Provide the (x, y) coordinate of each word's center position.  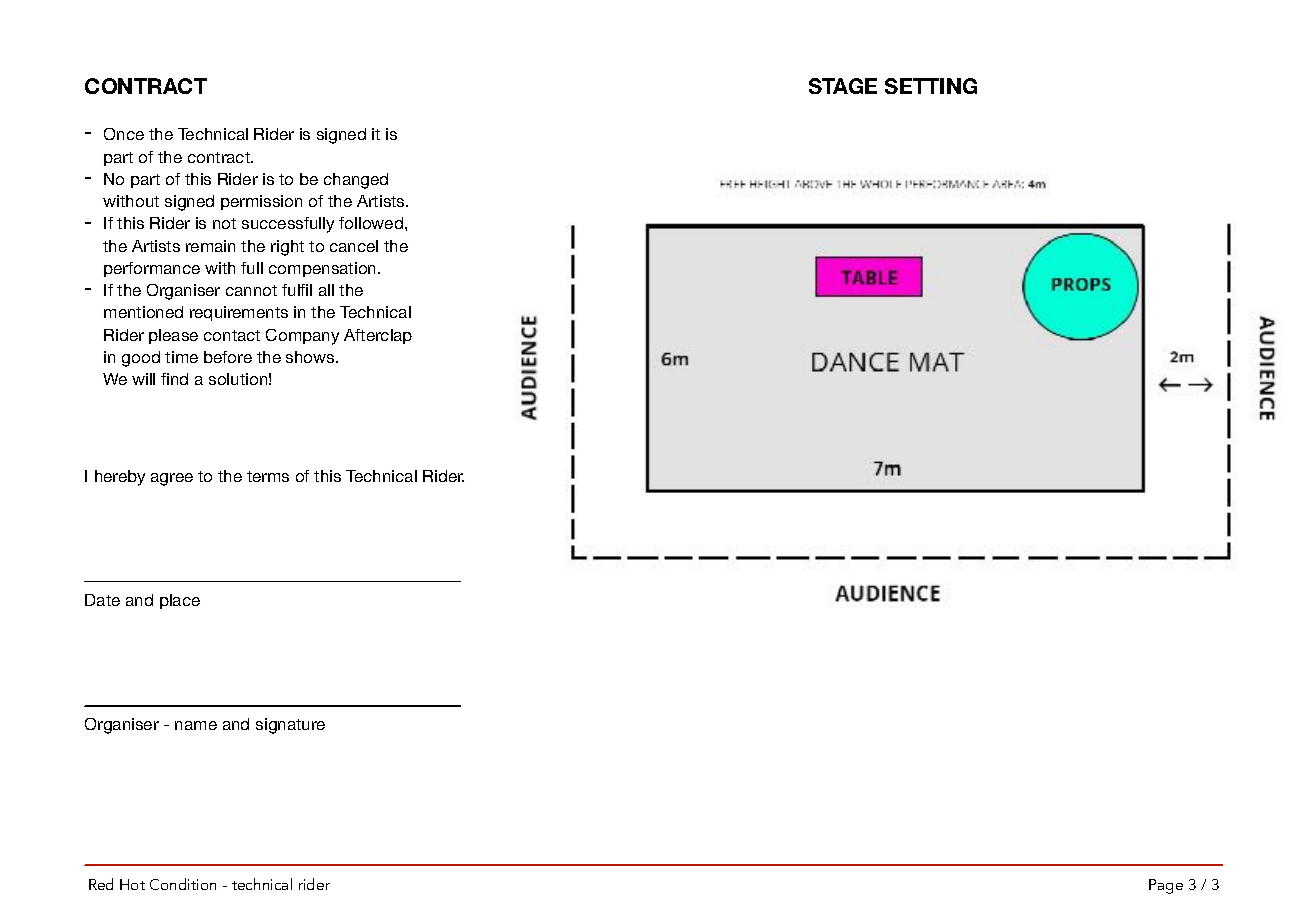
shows (311, 357)
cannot (251, 290)
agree (172, 479)
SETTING (931, 86)
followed (372, 223)
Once (124, 134)
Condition (183, 884)
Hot (132, 884)
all (326, 290)
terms (268, 476)
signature (290, 726)
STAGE (843, 86)
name (196, 725)
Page (1166, 886)
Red (101, 884)
